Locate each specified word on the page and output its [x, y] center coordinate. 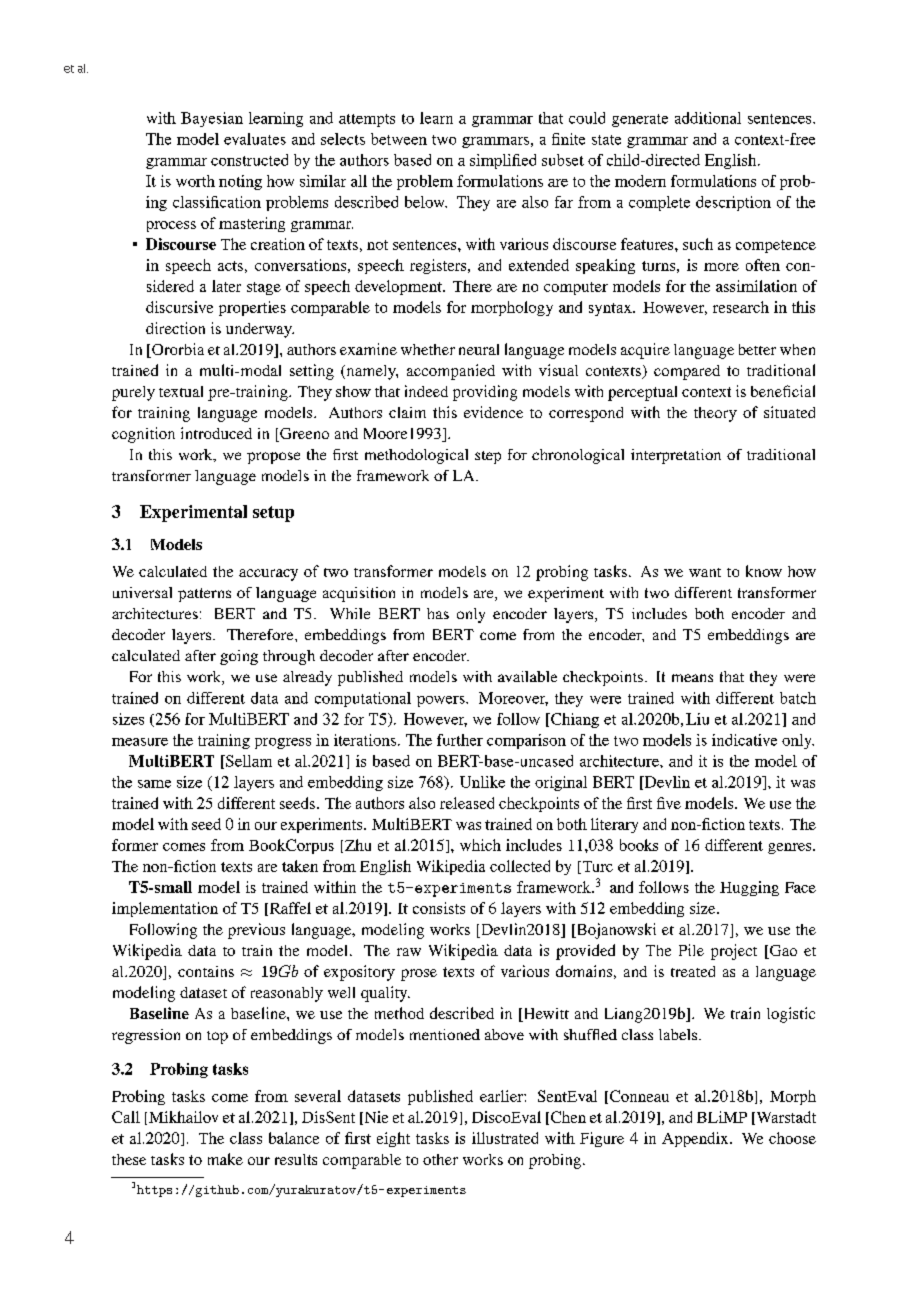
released [467, 803]
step [488, 457]
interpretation [676, 456]
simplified [503, 161]
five [669, 803]
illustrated [505, 1138]
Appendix [696, 1139]
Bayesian [212, 119]
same [154, 784]
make [225, 1159]
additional [708, 118]
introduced [216, 433]
